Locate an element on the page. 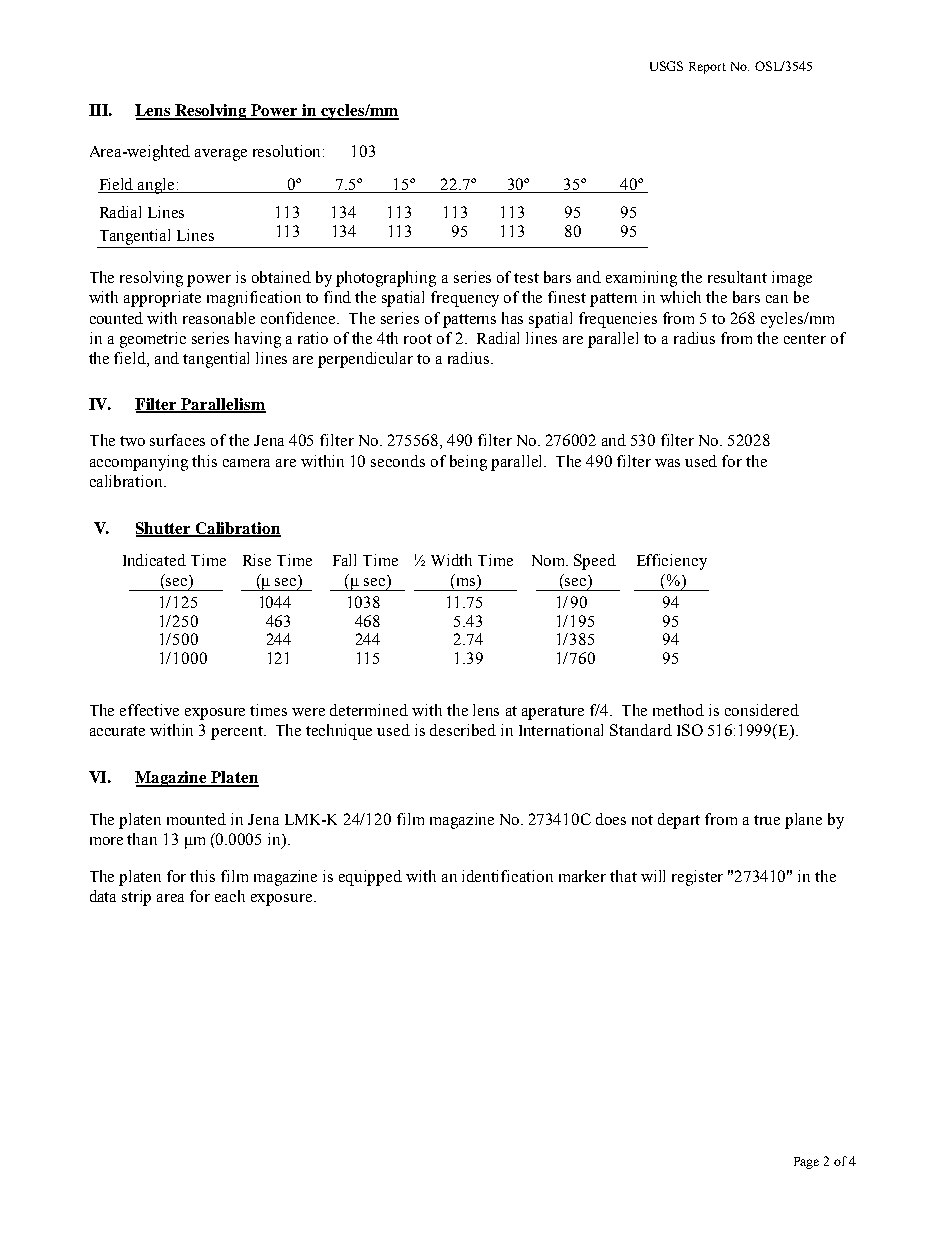  strip is located at coordinates (136, 898).
